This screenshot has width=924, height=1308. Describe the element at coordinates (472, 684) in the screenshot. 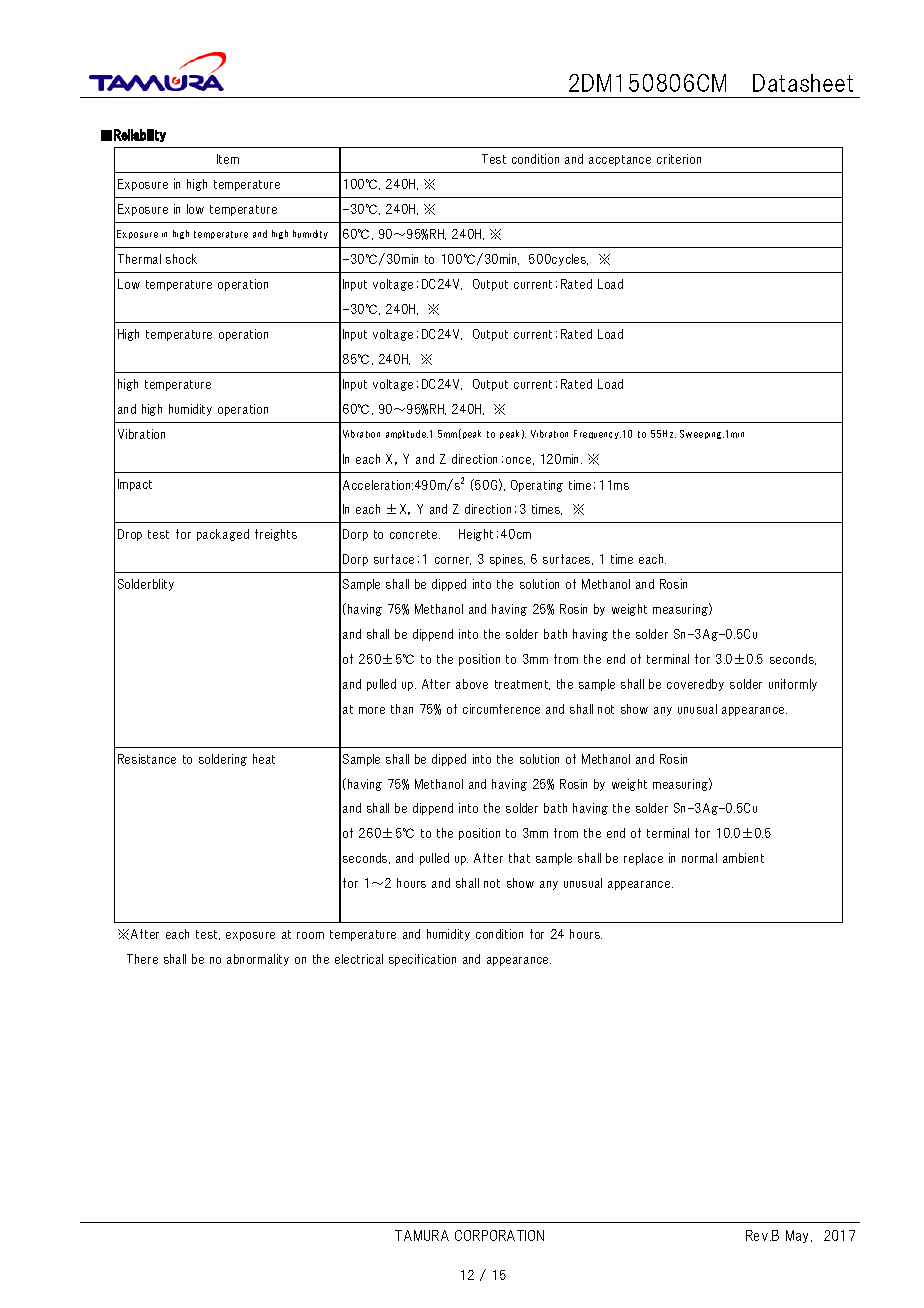

I see `above` at that location.
